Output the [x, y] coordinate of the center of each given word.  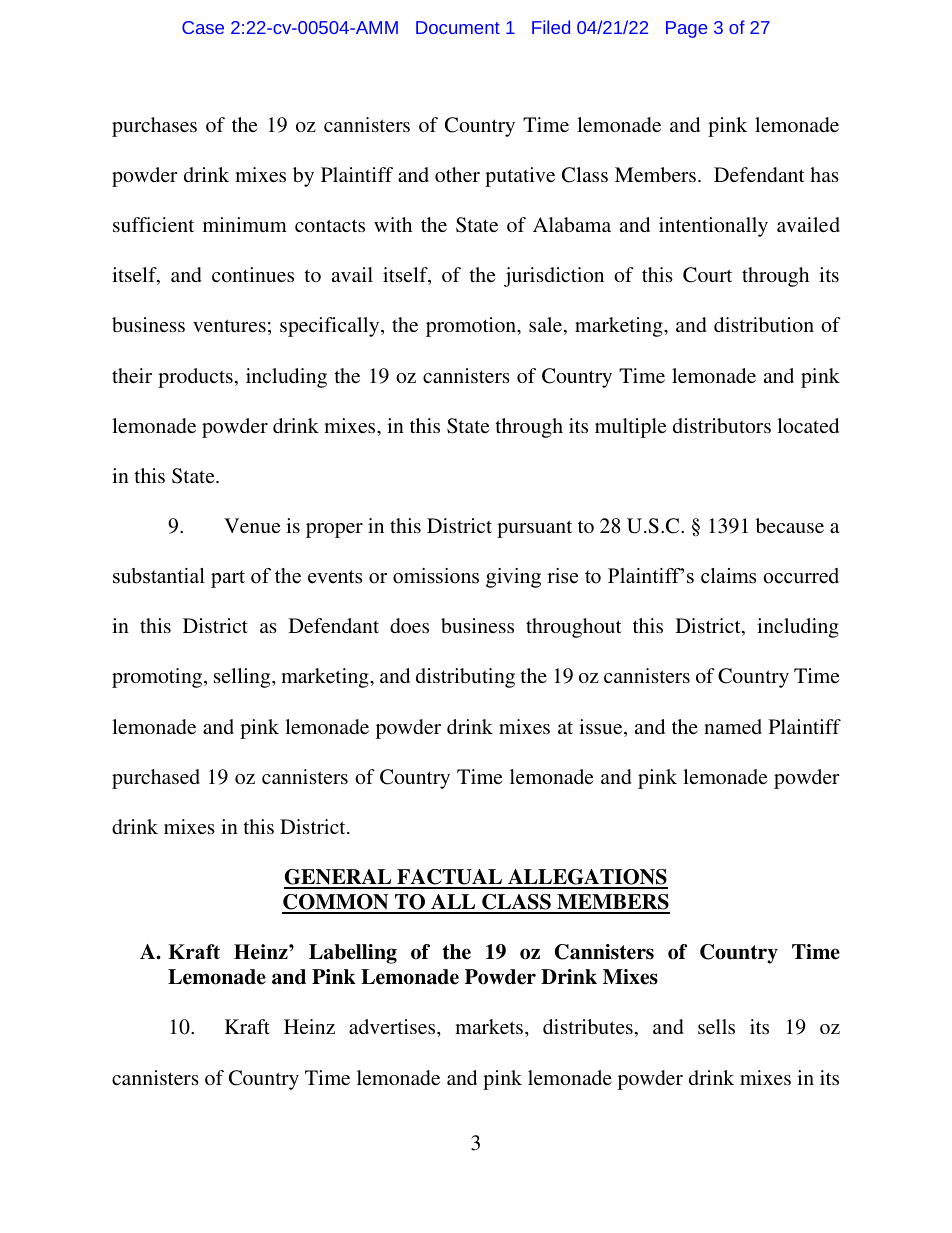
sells [716, 1026]
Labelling [353, 954]
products [195, 378]
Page [686, 29]
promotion [472, 327]
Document [458, 27]
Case [203, 27]
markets [490, 1026]
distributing [465, 678]
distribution [764, 324]
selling [243, 678]
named [733, 726]
